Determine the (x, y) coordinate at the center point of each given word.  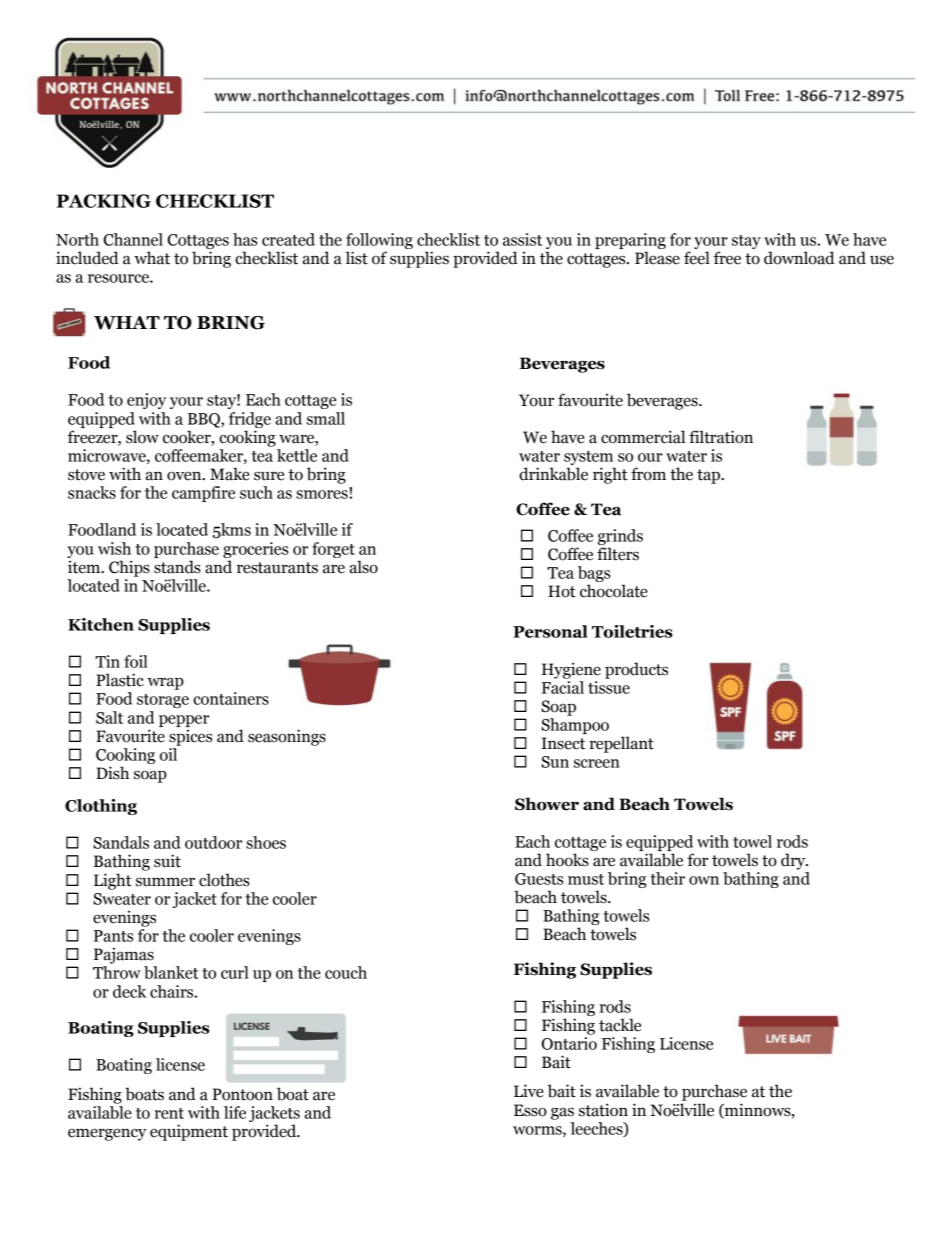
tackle (620, 1025)
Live (529, 1091)
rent (169, 1113)
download (799, 258)
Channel (133, 239)
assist (522, 239)
